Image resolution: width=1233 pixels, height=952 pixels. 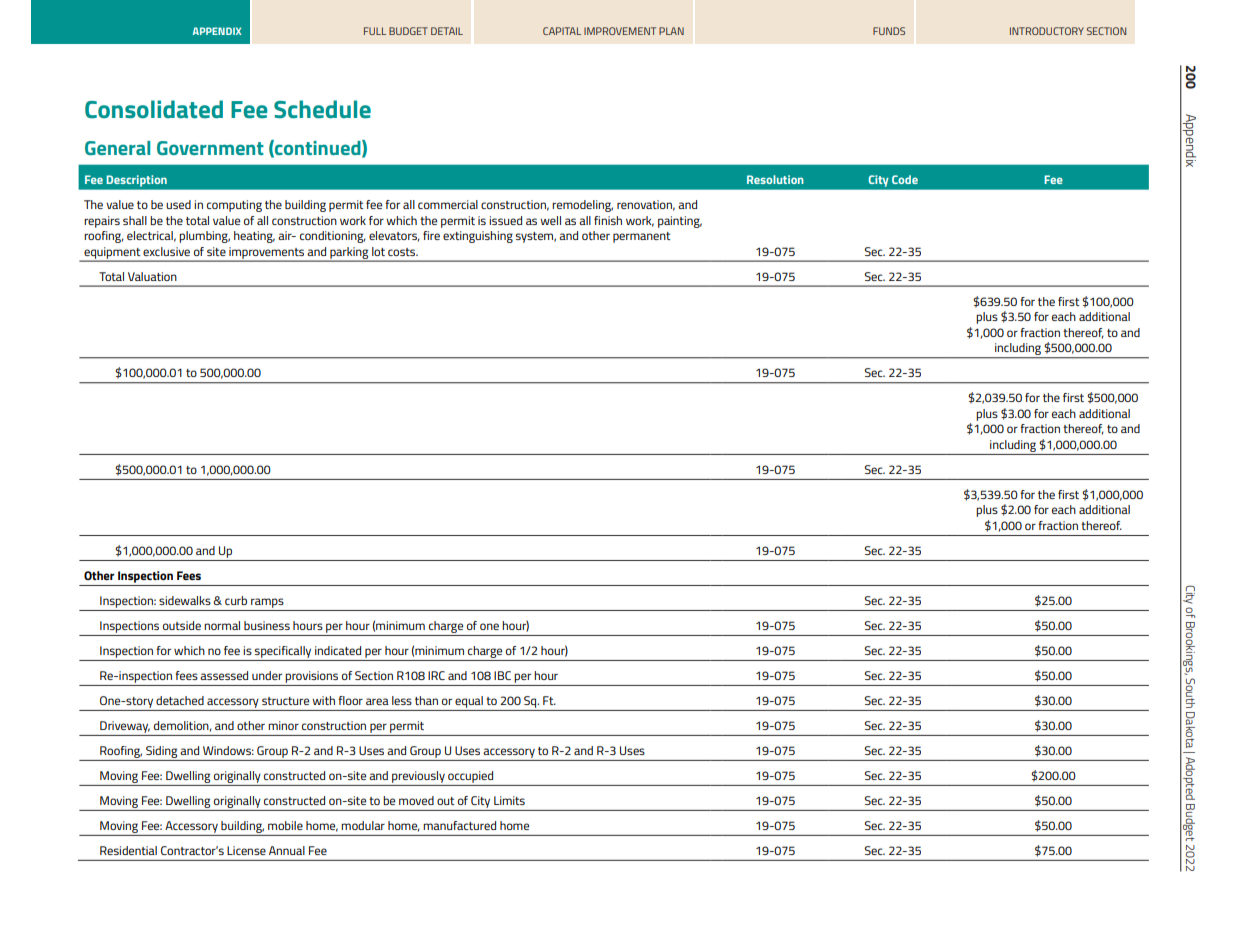 What do you see at coordinates (469, 702) in the image?
I see `equal` at bounding box center [469, 702].
